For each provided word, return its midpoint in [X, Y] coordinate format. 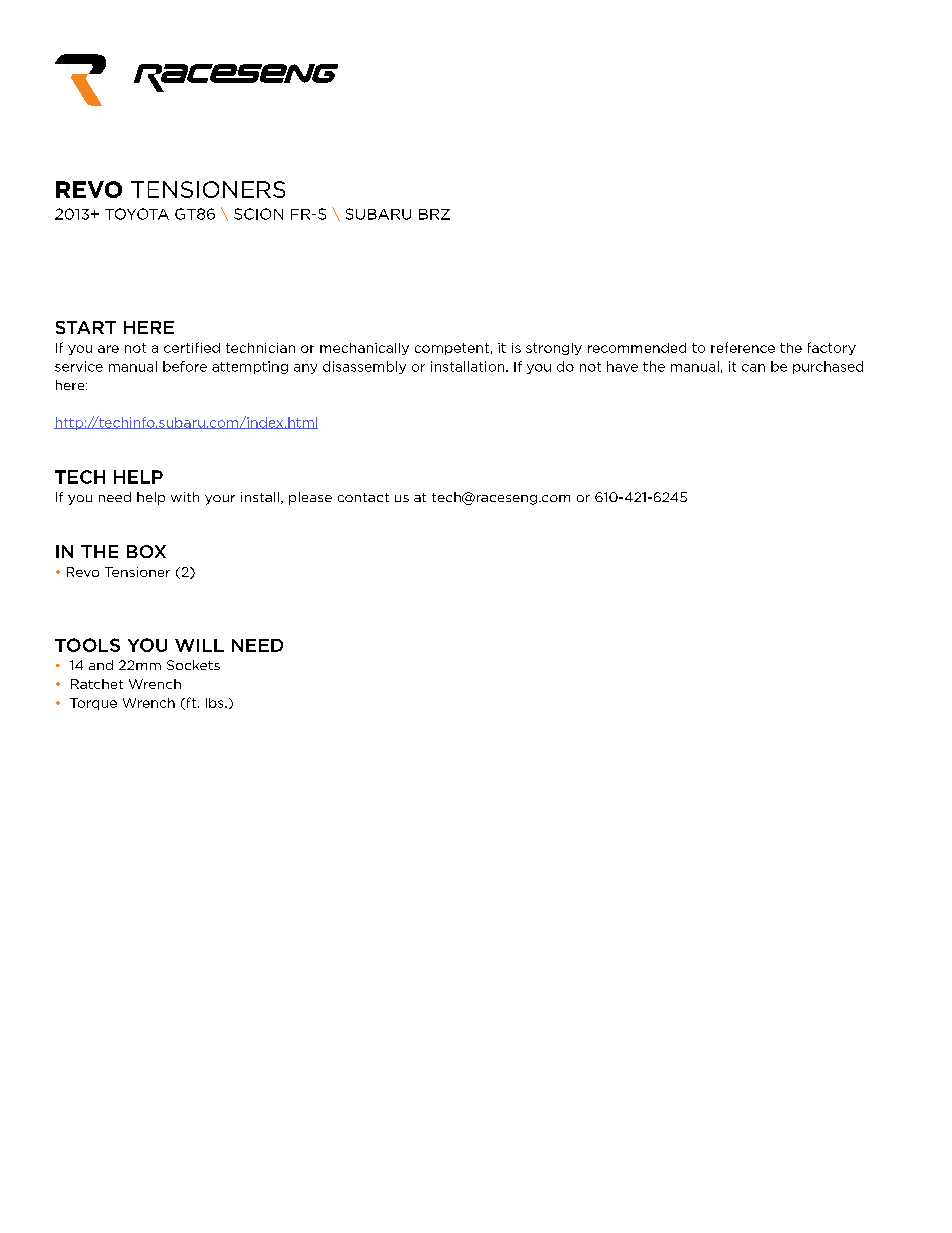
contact [363, 497]
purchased [828, 367]
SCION [258, 214]
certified [192, 347]
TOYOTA [137, 214]
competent [452, 349]
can [753, 368]
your [220, 500]
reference [743, 347]
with [185, 497]
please [310, 498]
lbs [216, 703]
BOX [146, 551]
